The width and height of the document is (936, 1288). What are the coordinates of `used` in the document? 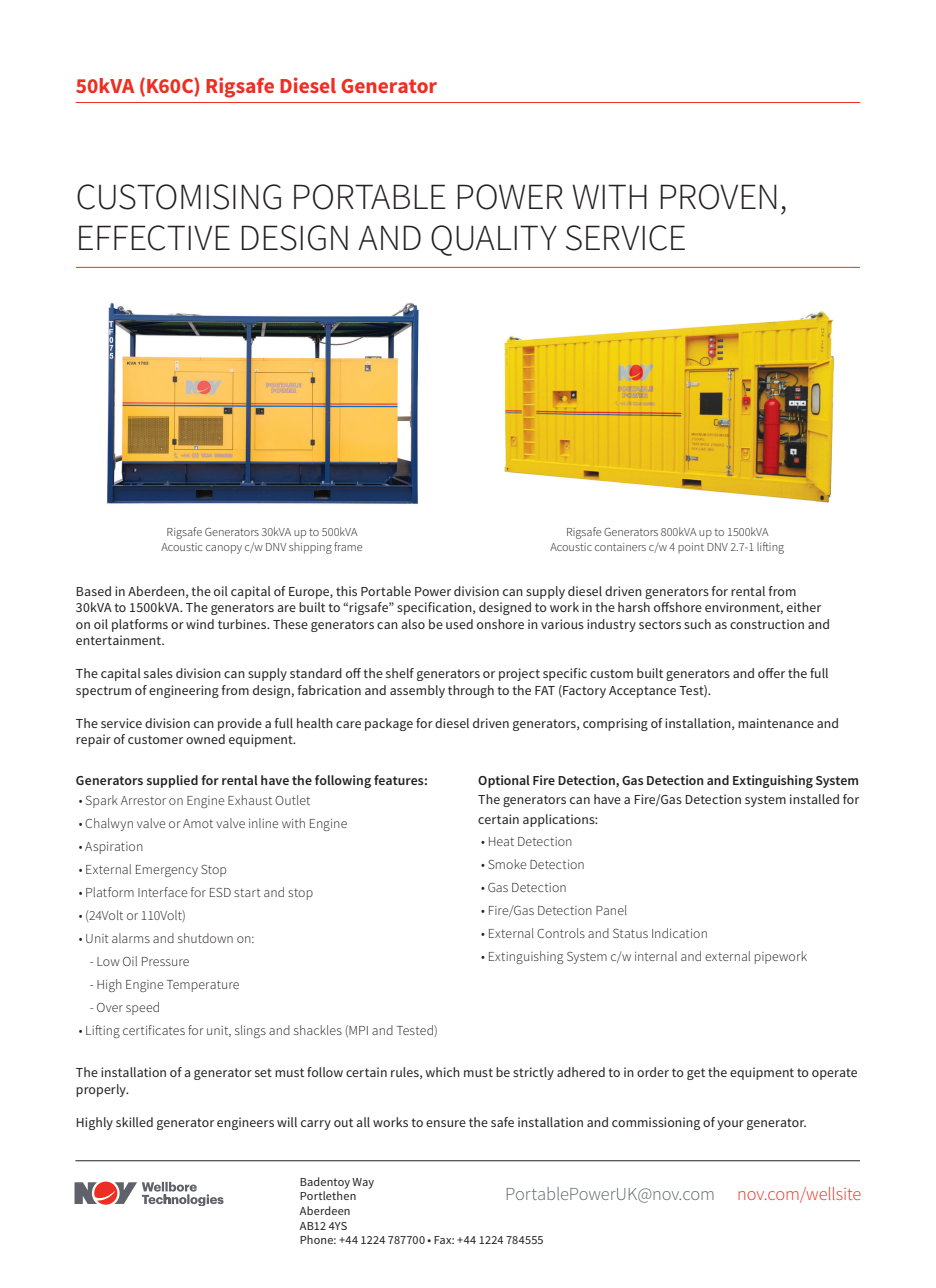 It's located at (459, 624).
